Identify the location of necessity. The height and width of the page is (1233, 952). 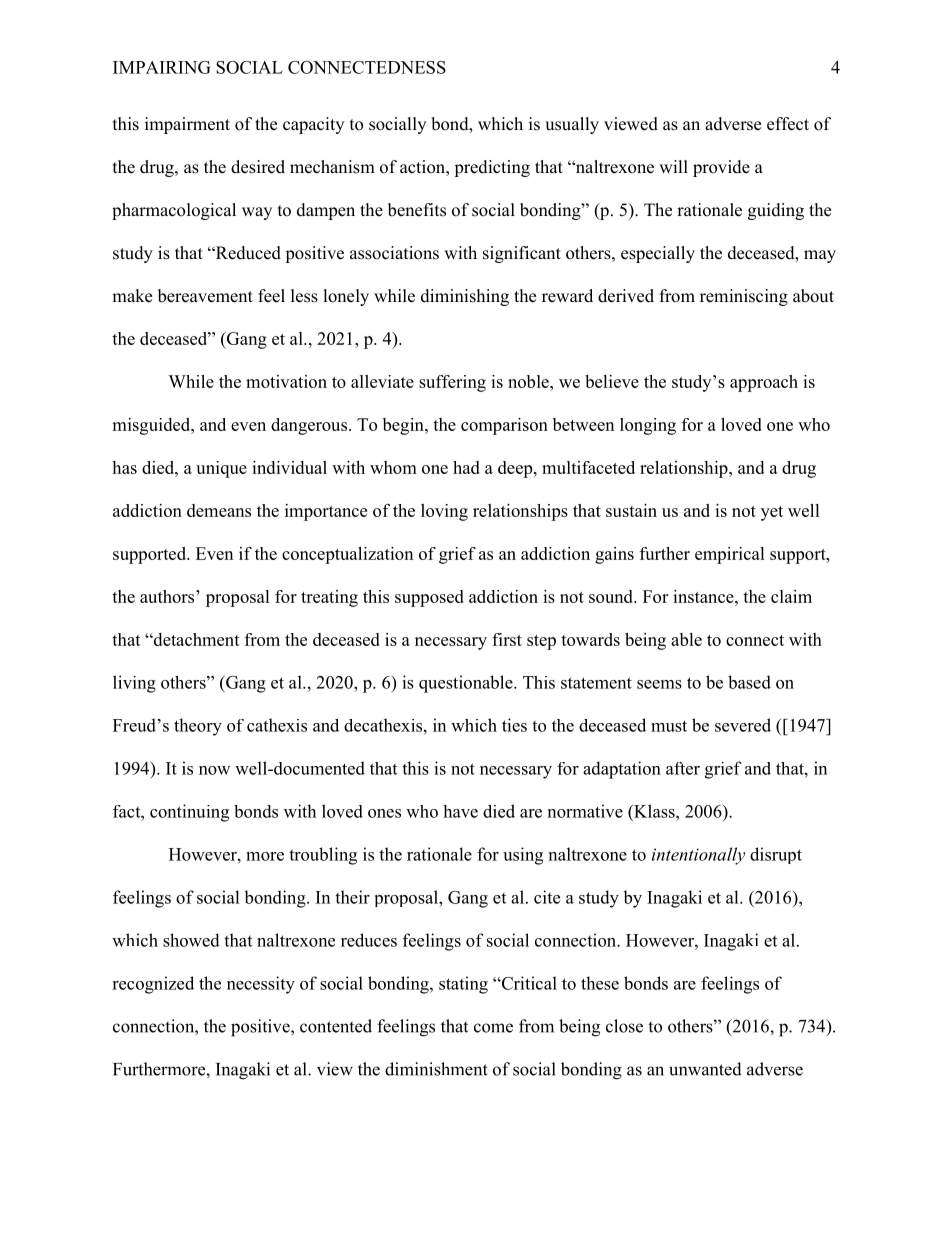
(261, 985).
